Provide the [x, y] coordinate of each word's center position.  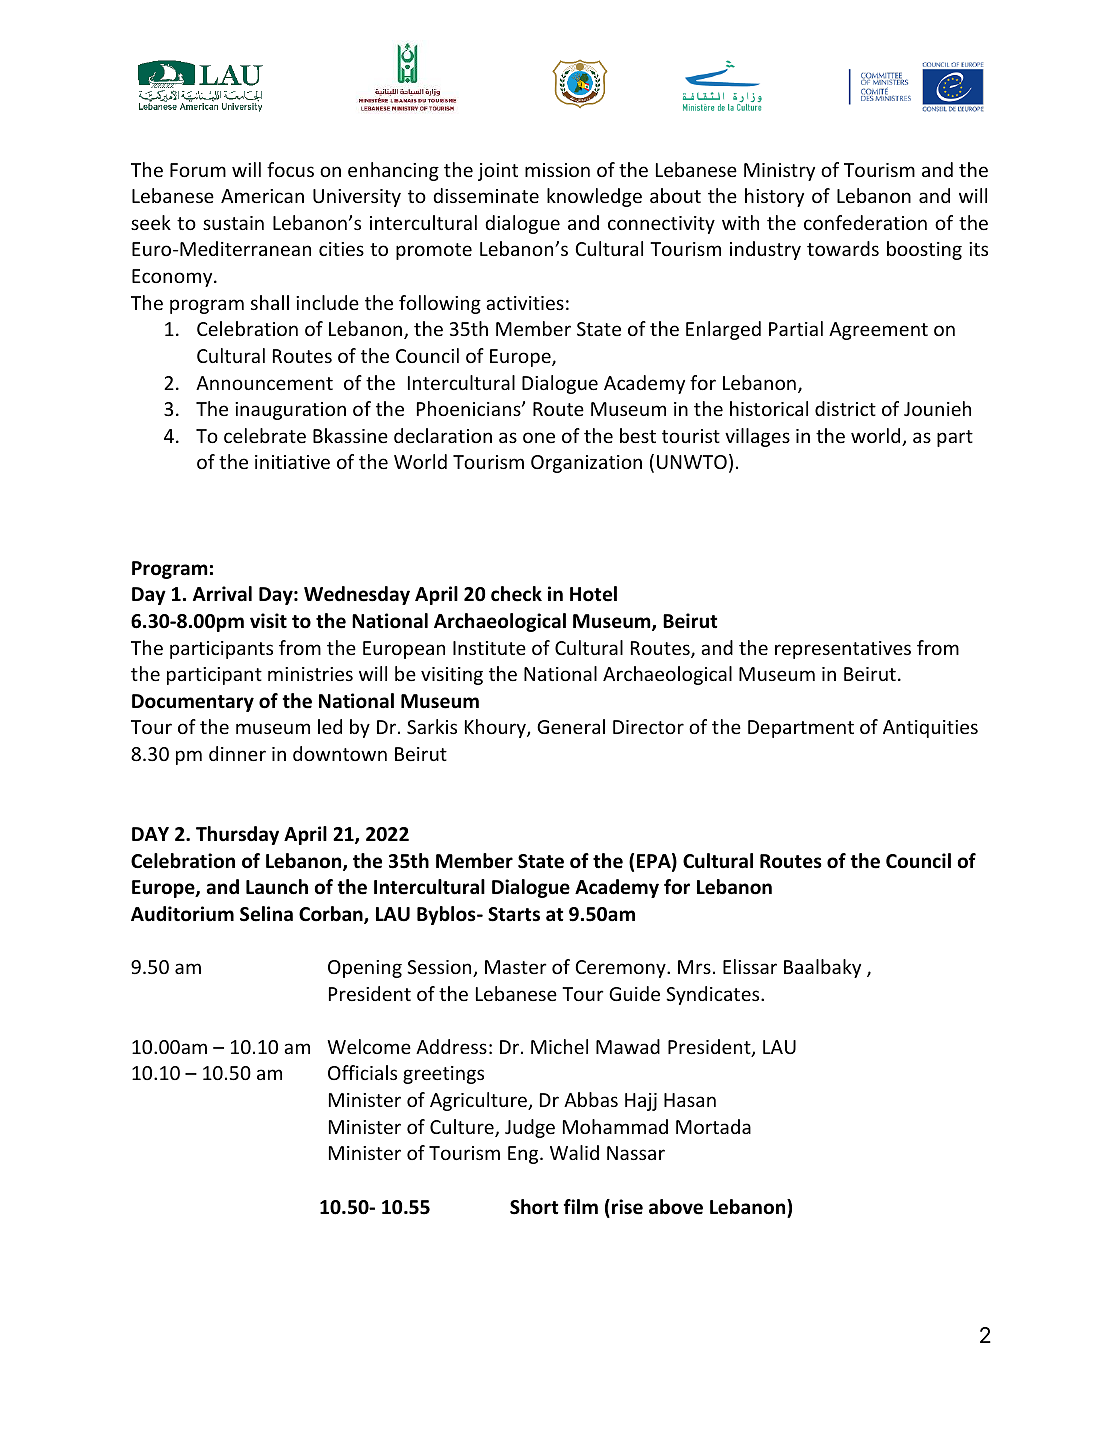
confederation [865, 222]
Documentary [193, 703]
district [845, 408]
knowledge [594, 197]
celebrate [265, 435]
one [539, 437]
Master [516, 967]
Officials [362, 1072]
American [262, 196]
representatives [843, 650]
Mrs [694, 967]
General [571, 726]
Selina [266, 914]
